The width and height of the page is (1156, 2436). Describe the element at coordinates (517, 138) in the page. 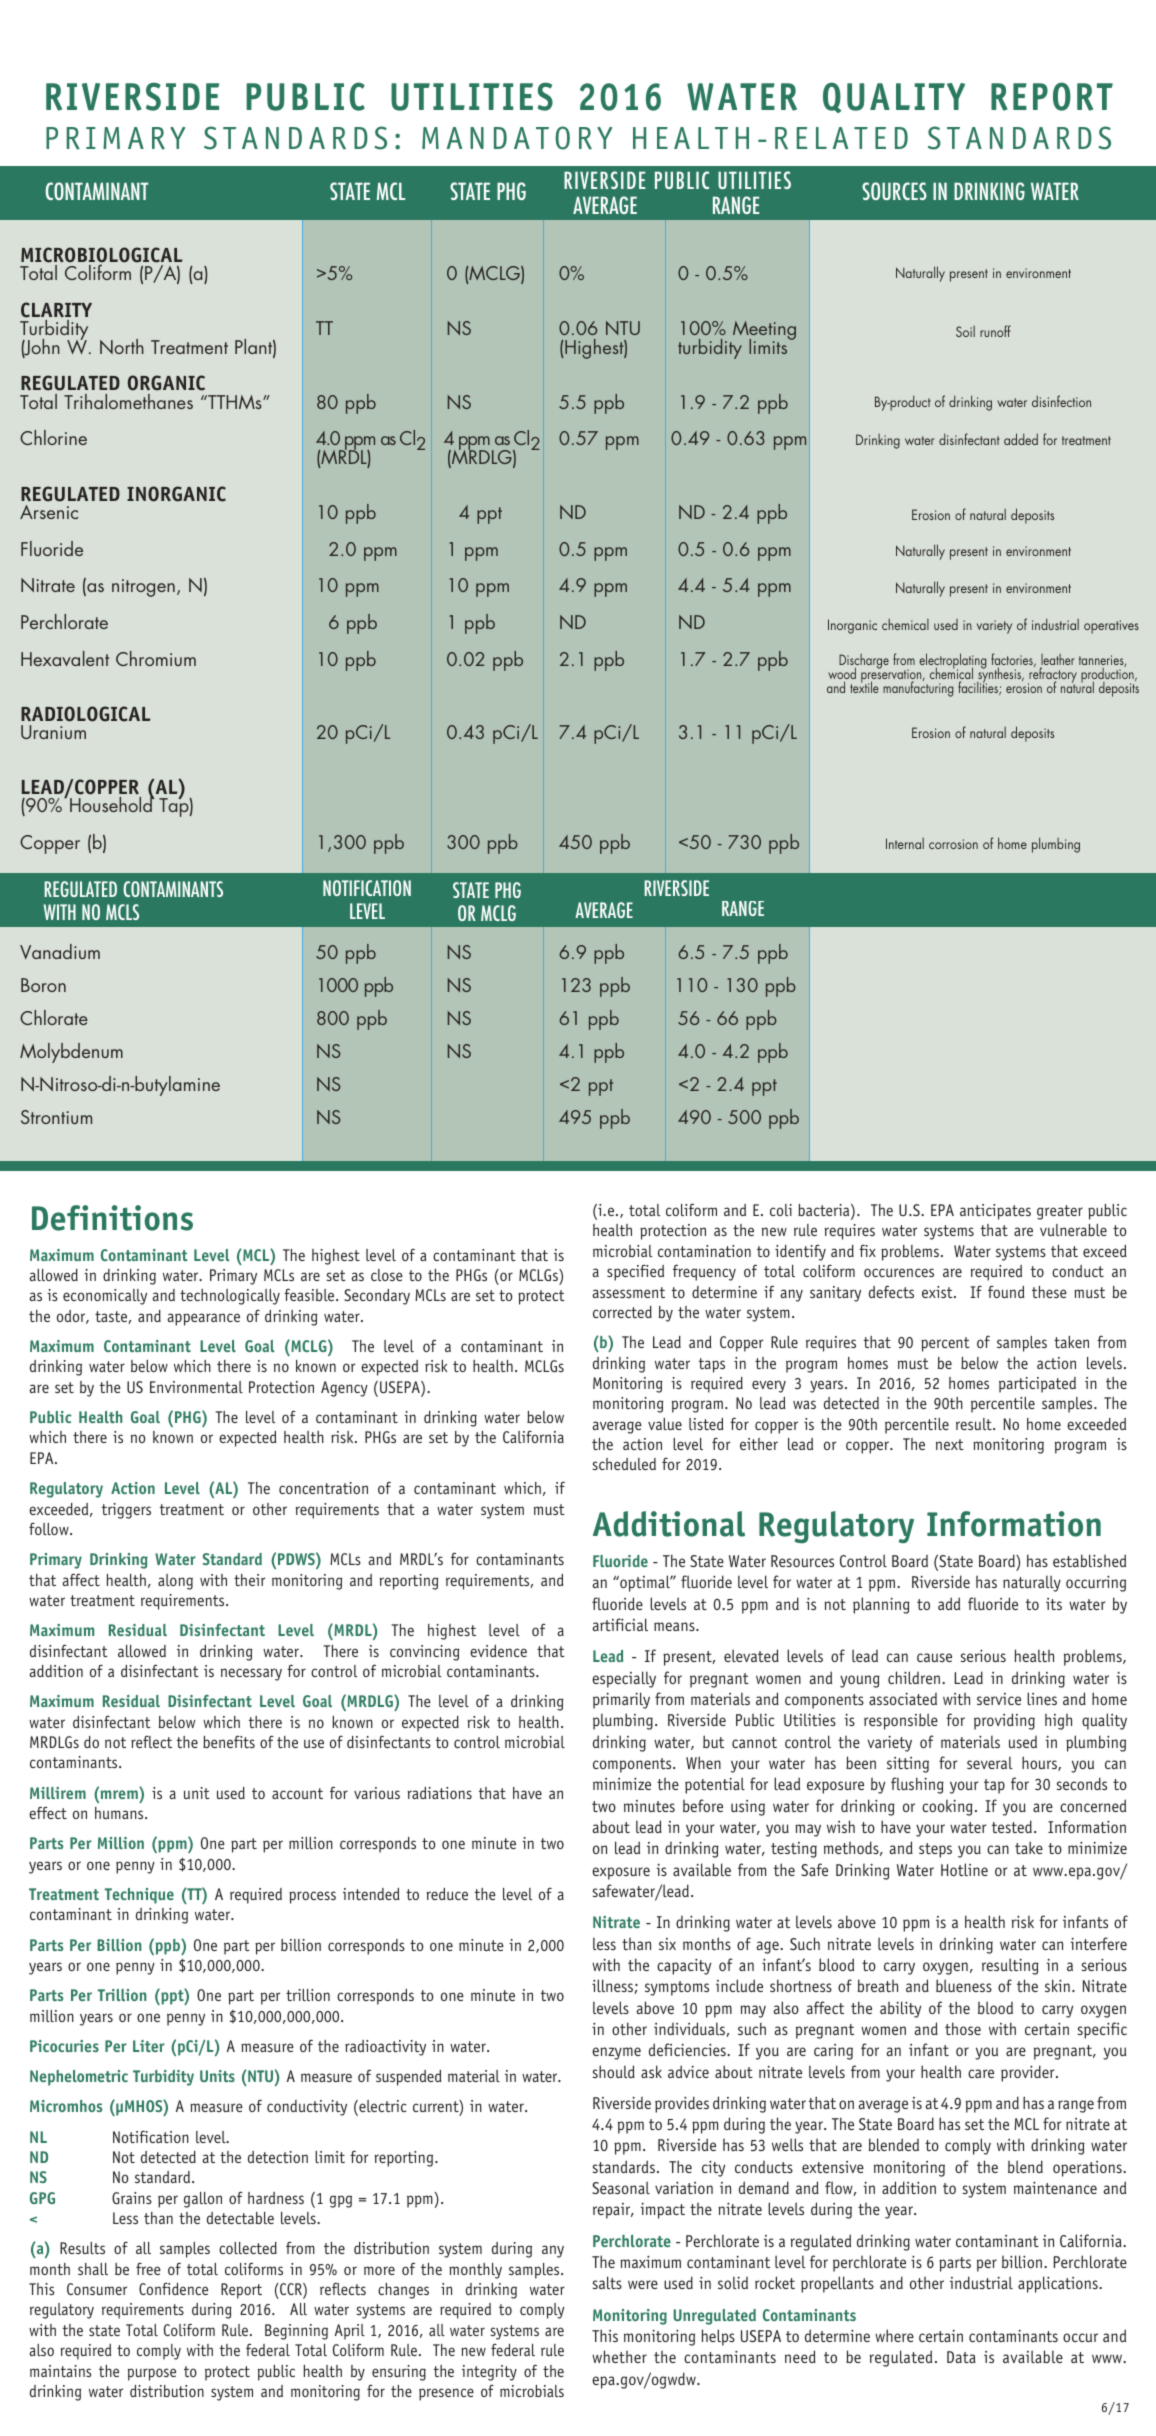

I see `MANDATORY` at that location.
